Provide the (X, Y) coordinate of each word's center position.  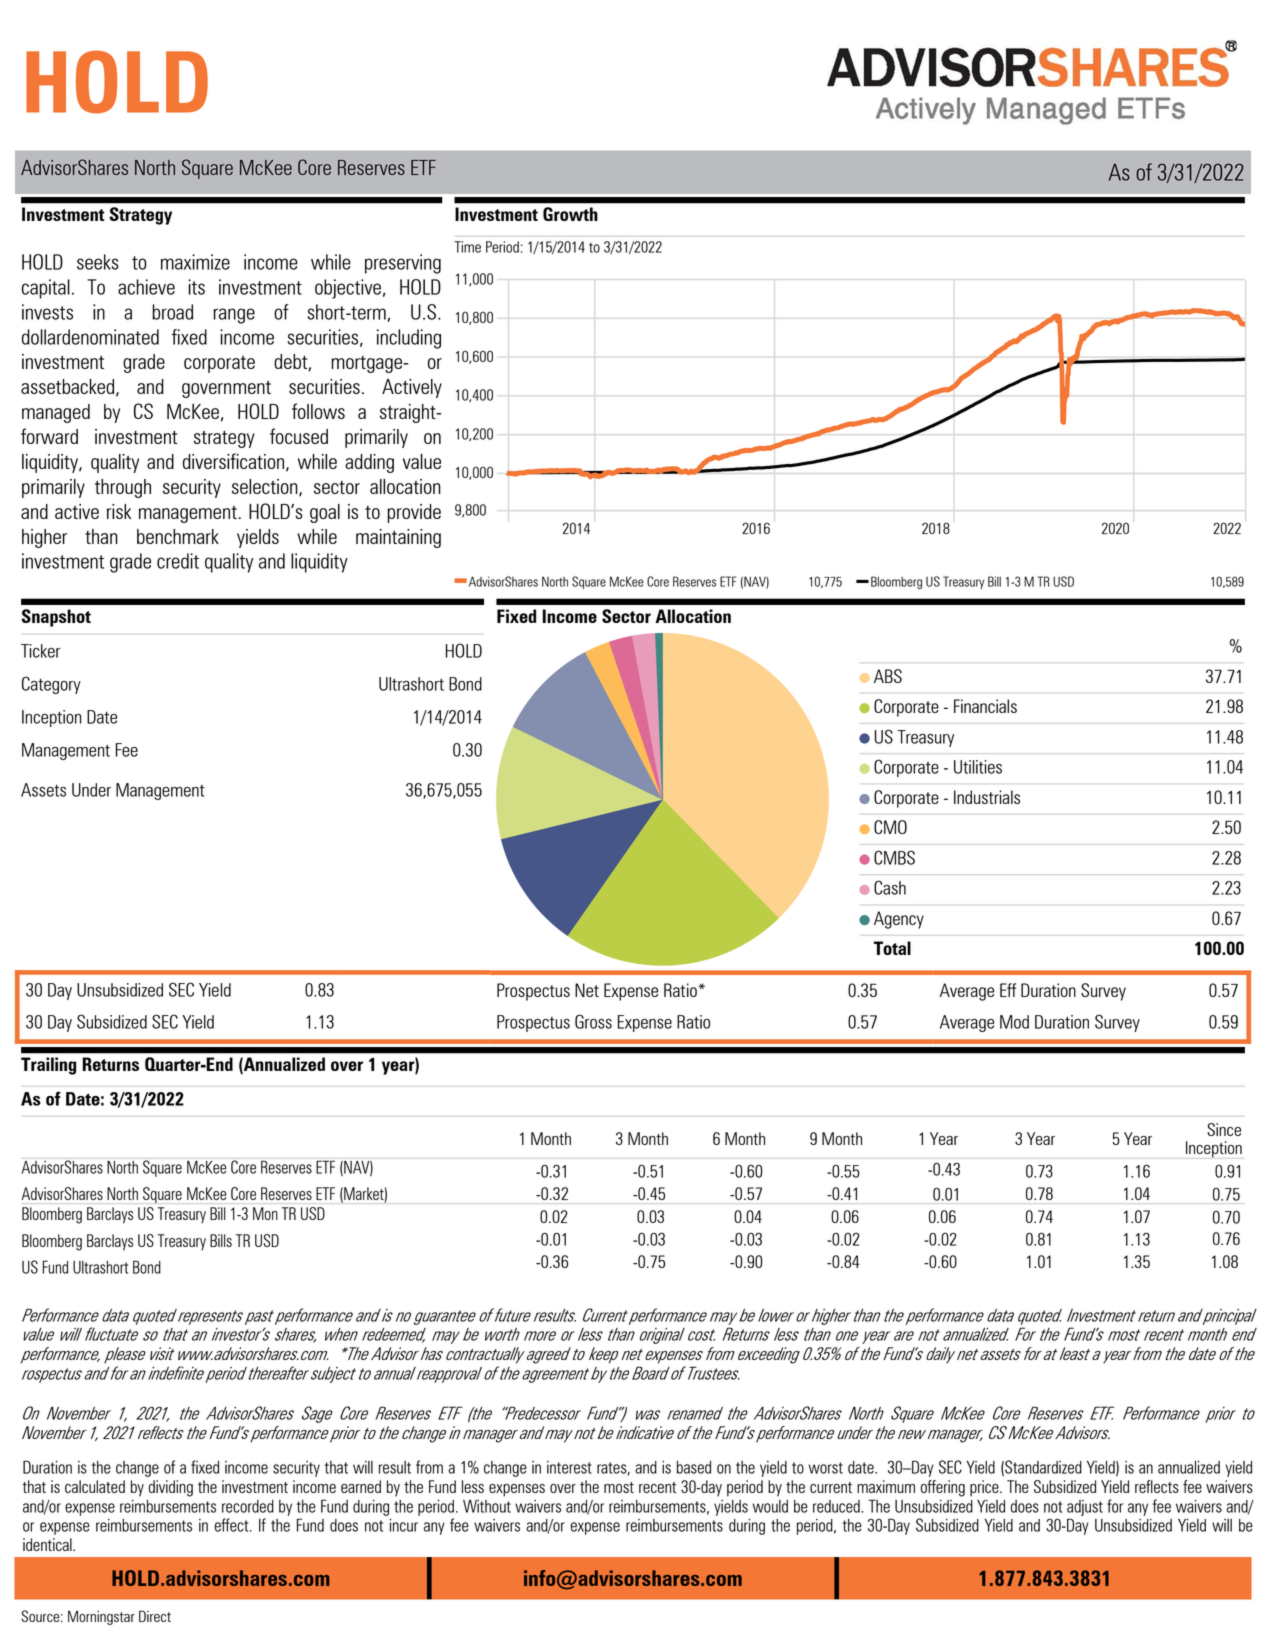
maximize (195, 262)
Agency (899, 920)
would (770, 1506)
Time (467, 247)
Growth (570, 214)
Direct (155, 1616)
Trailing (48, 1066)
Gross (593, 1021)
